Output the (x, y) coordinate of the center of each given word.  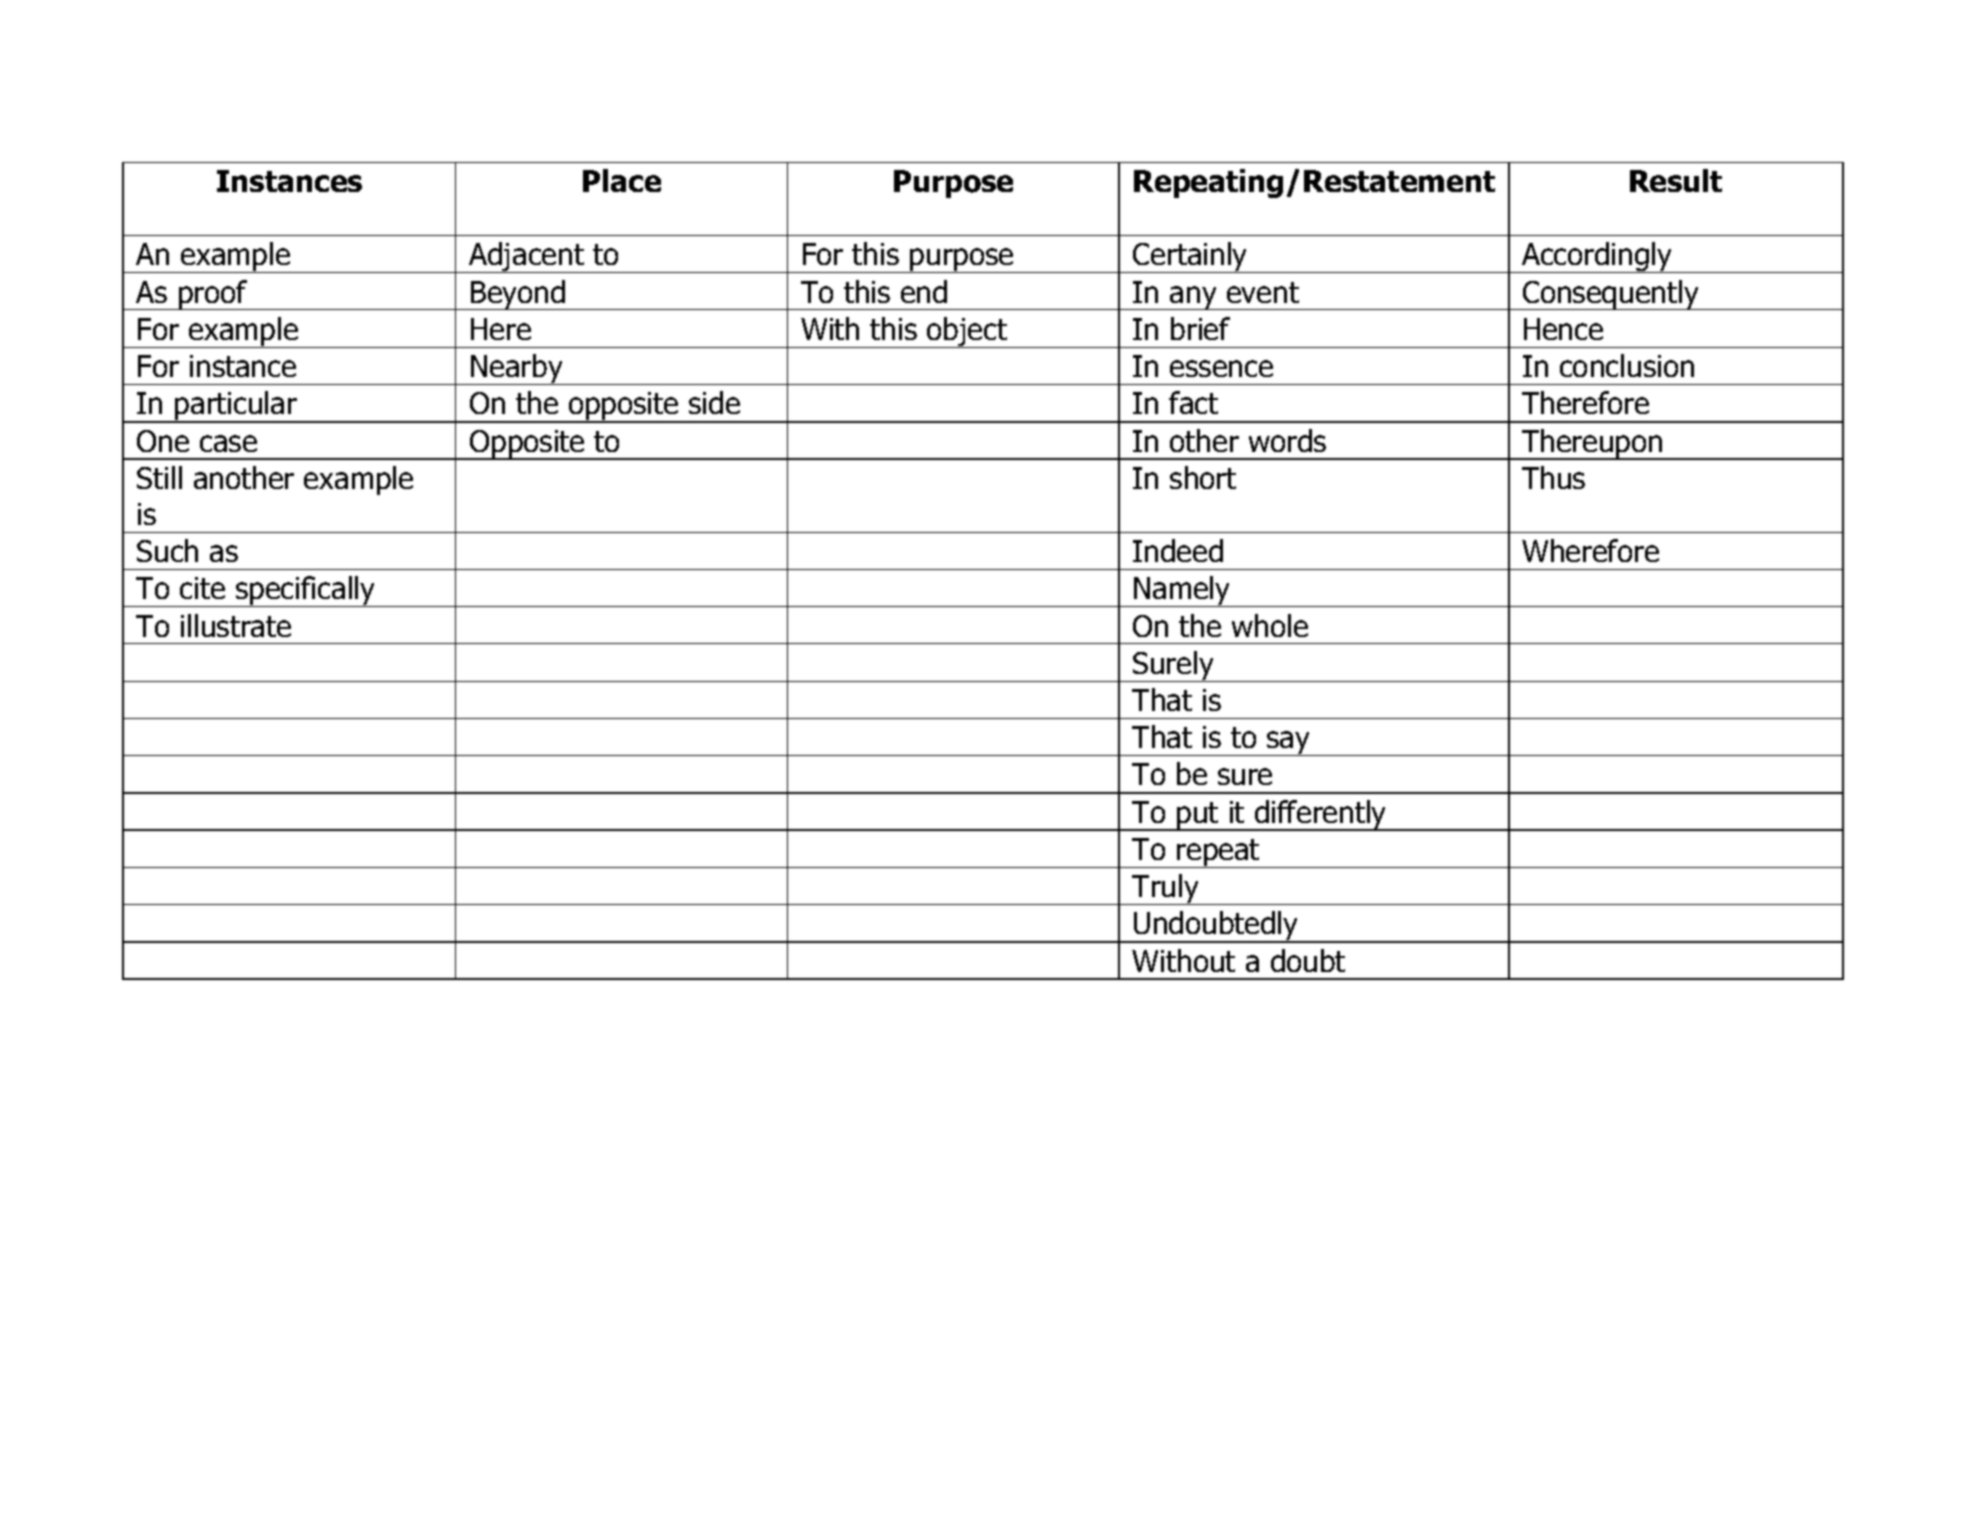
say (1289, 743)
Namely (1182, 591)
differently (1321, 815)
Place (622, 180)
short (1203, 477)
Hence (1563, 329)
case (228, 443)
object (967, 332)
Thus (1553, 477)
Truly (1166, 889)
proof (213, 295)
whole (1270, 625)
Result (1676, 180)
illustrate (236, 625)
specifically (306, 591)
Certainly (1190, 257)
